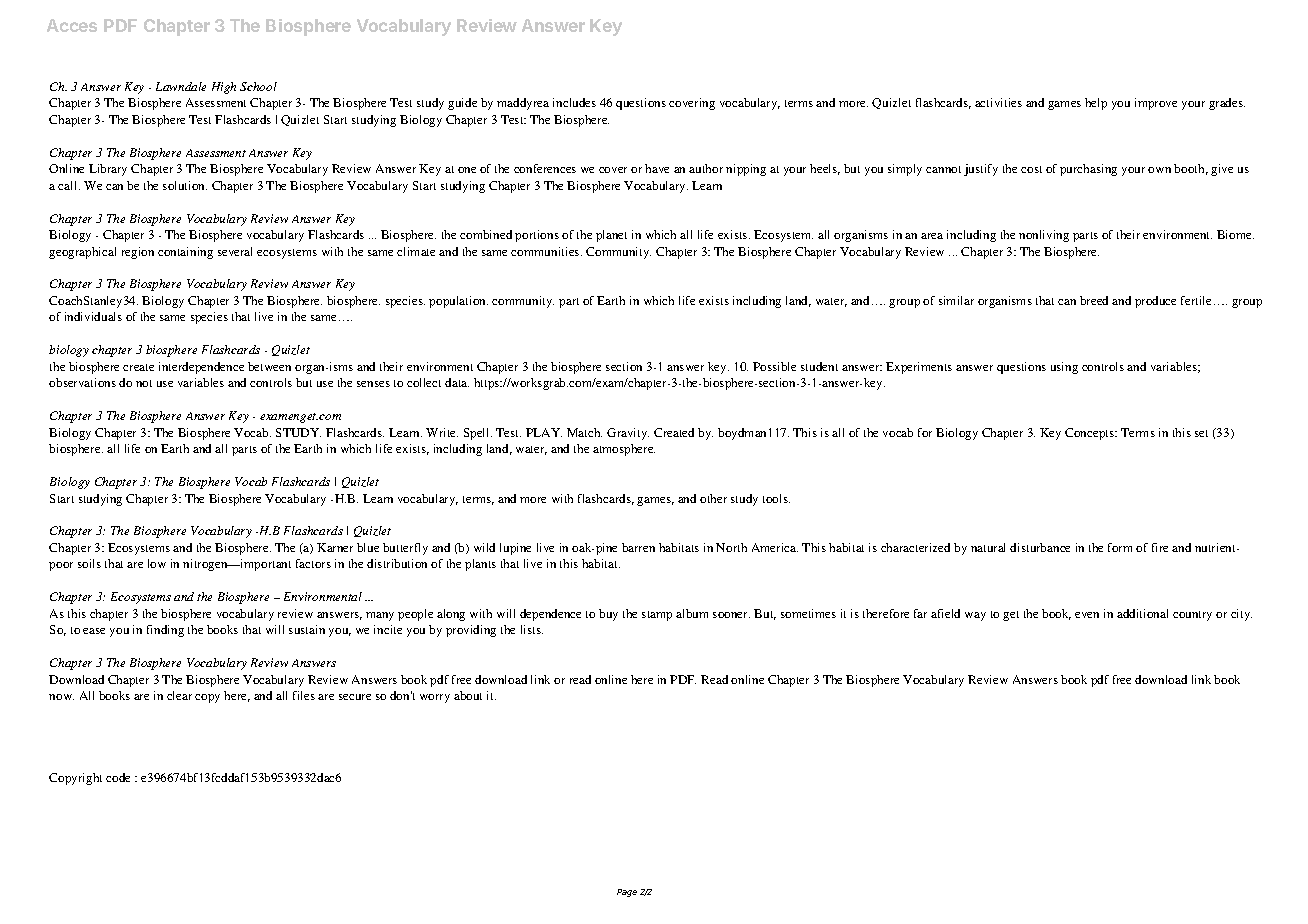  Describe the element at coordinates (1192, 616) in the screenshot. I see `country` at that location.
